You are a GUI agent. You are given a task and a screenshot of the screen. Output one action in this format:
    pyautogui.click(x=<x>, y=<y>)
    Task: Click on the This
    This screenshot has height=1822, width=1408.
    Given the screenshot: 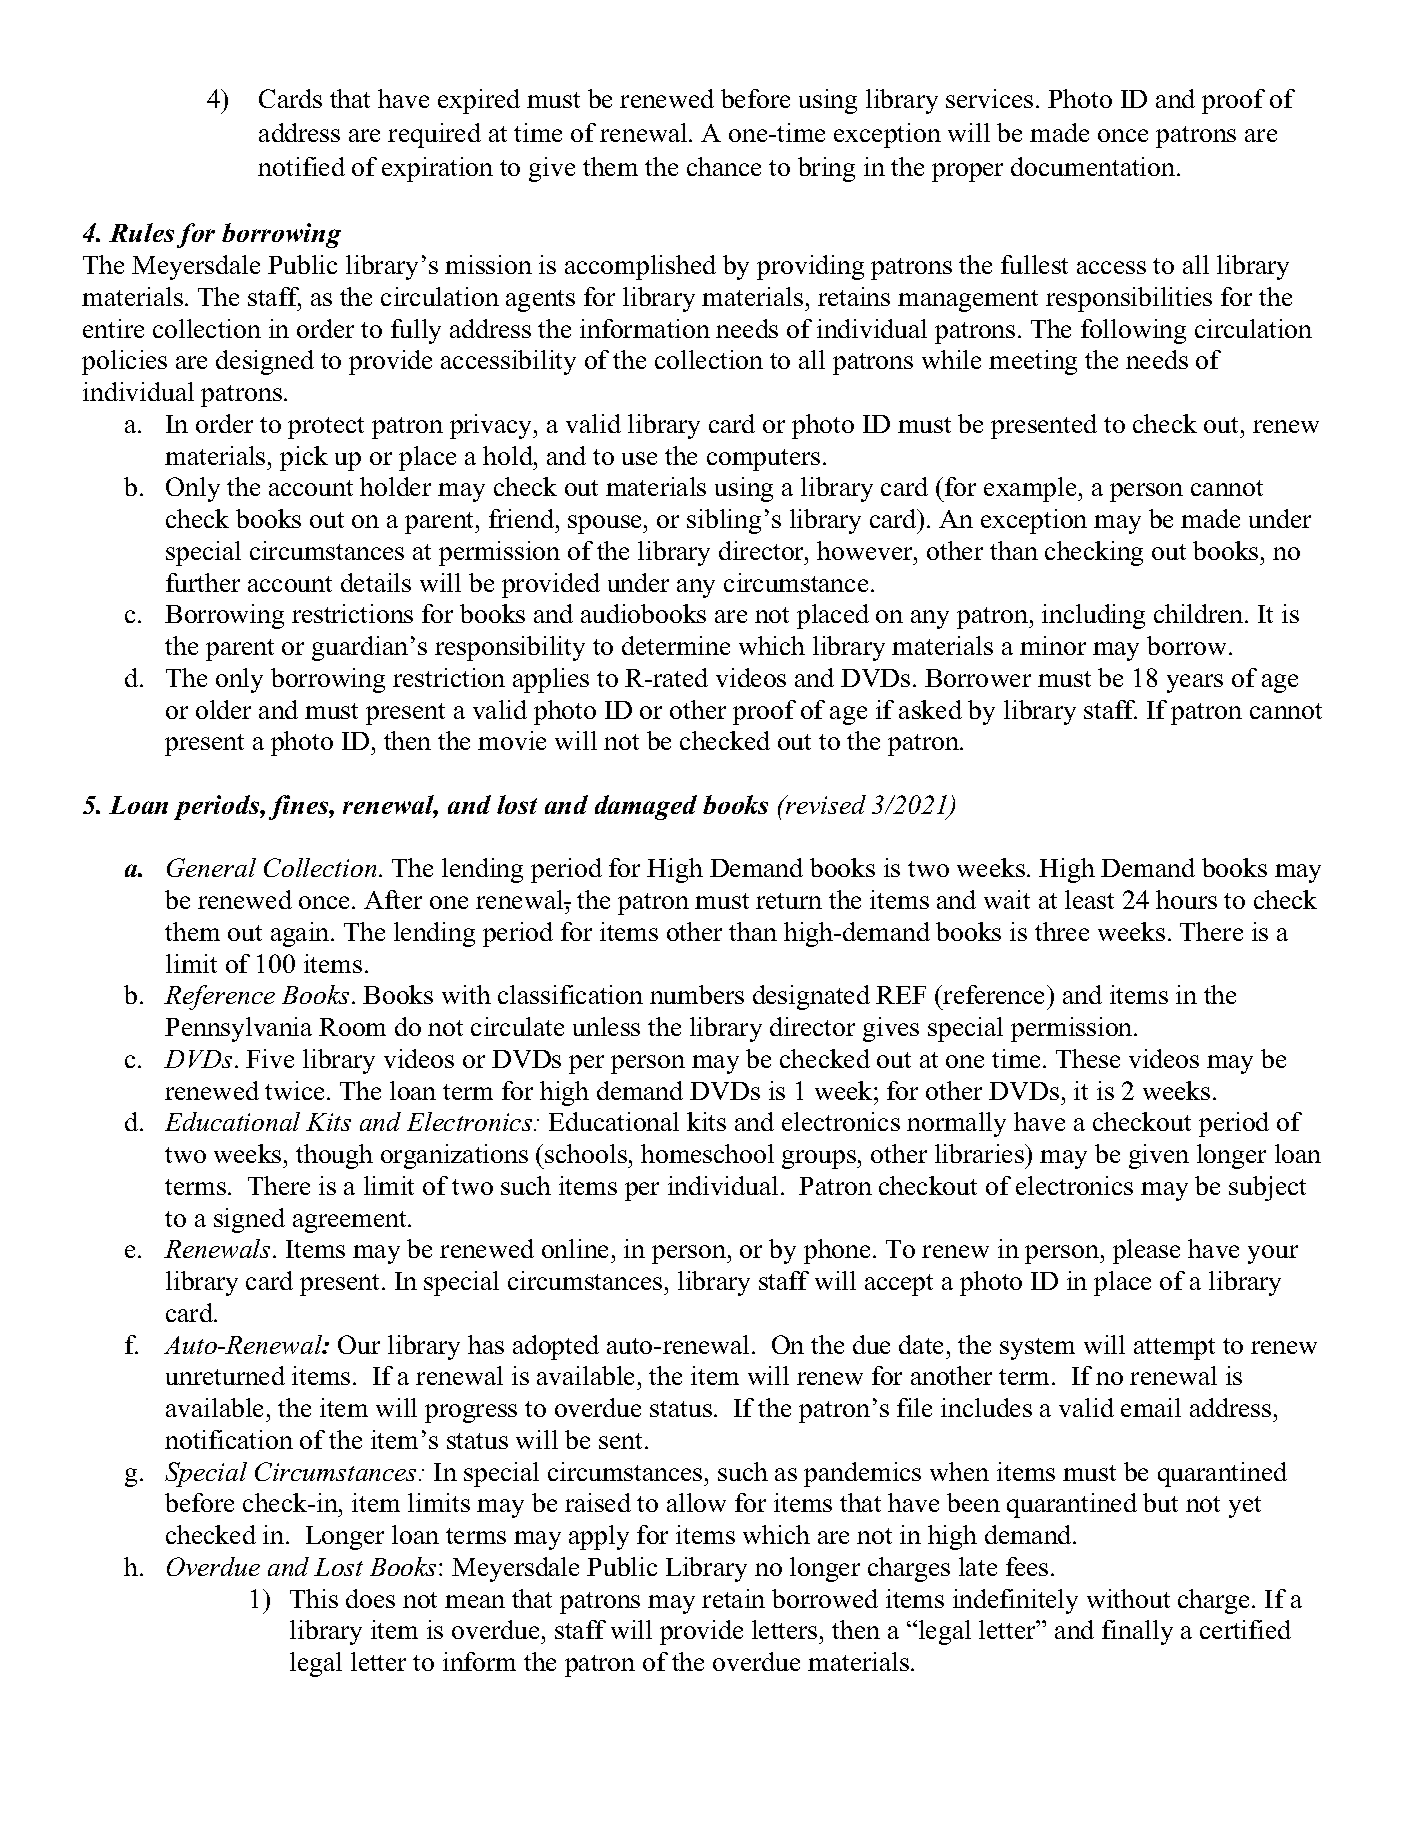 What is the action you would take?
    pyautogui.click(x=314, y=1598)
